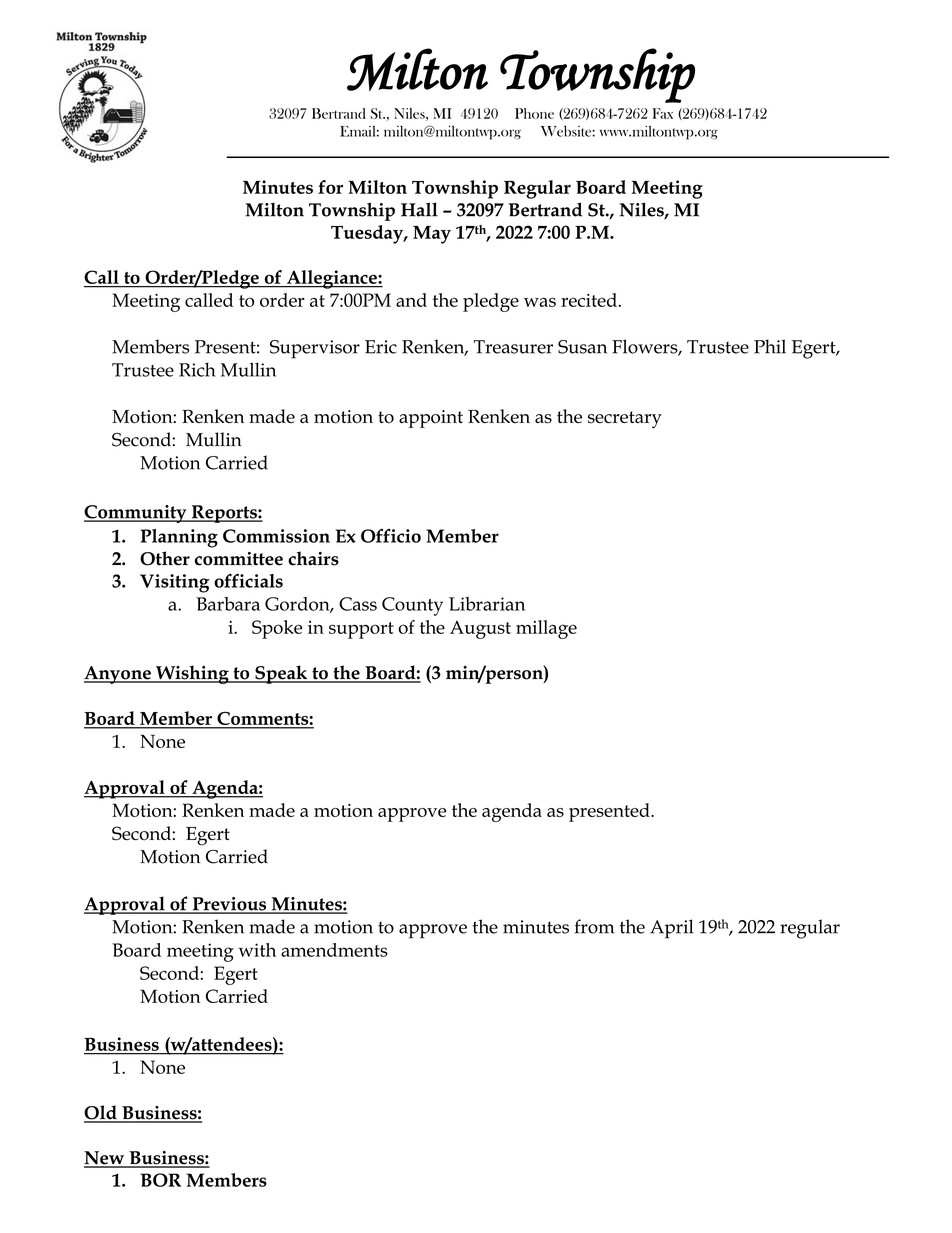  I want to click on for, so click(330, 187).
